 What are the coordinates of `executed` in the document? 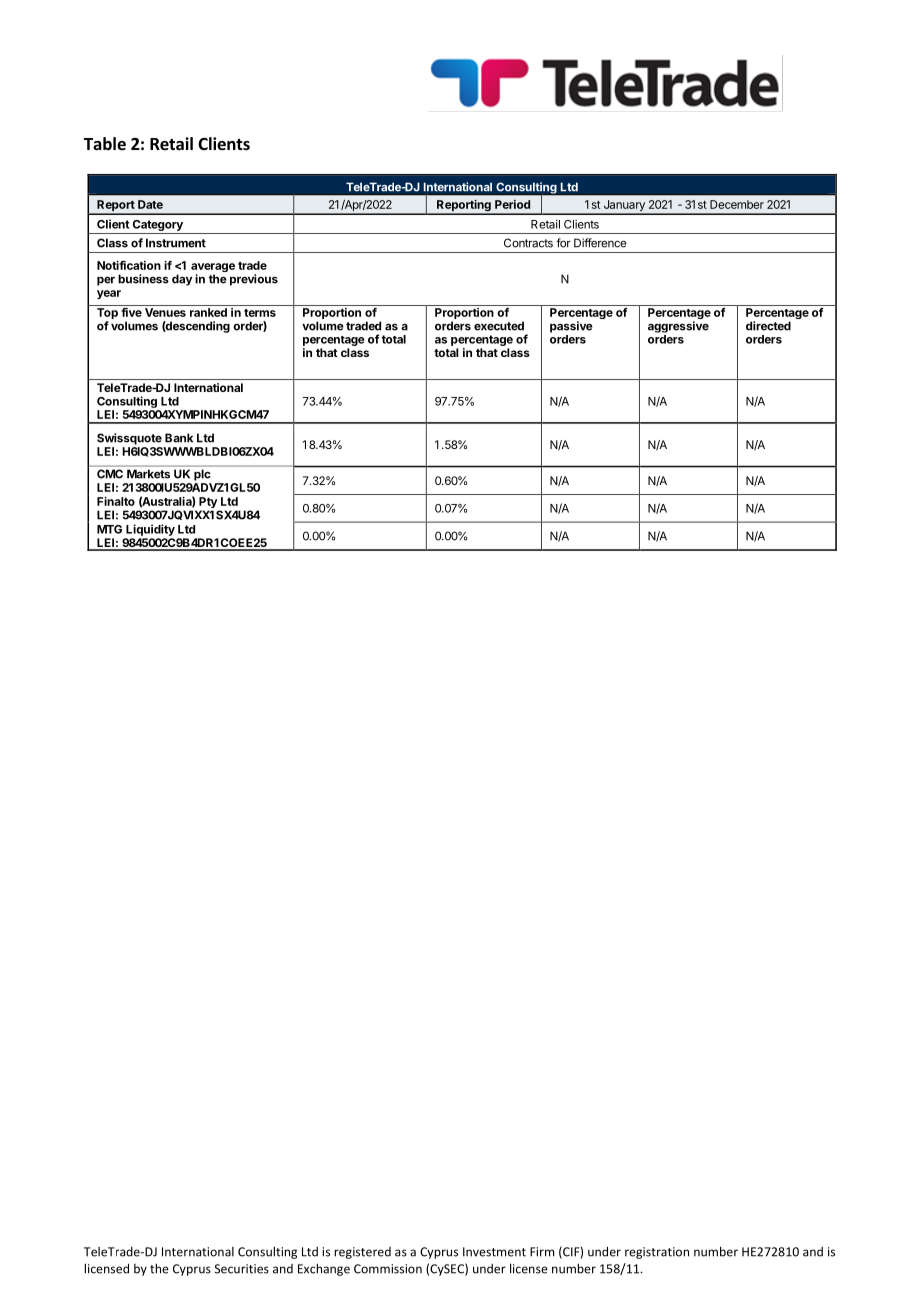 It's located at (499, 326).
